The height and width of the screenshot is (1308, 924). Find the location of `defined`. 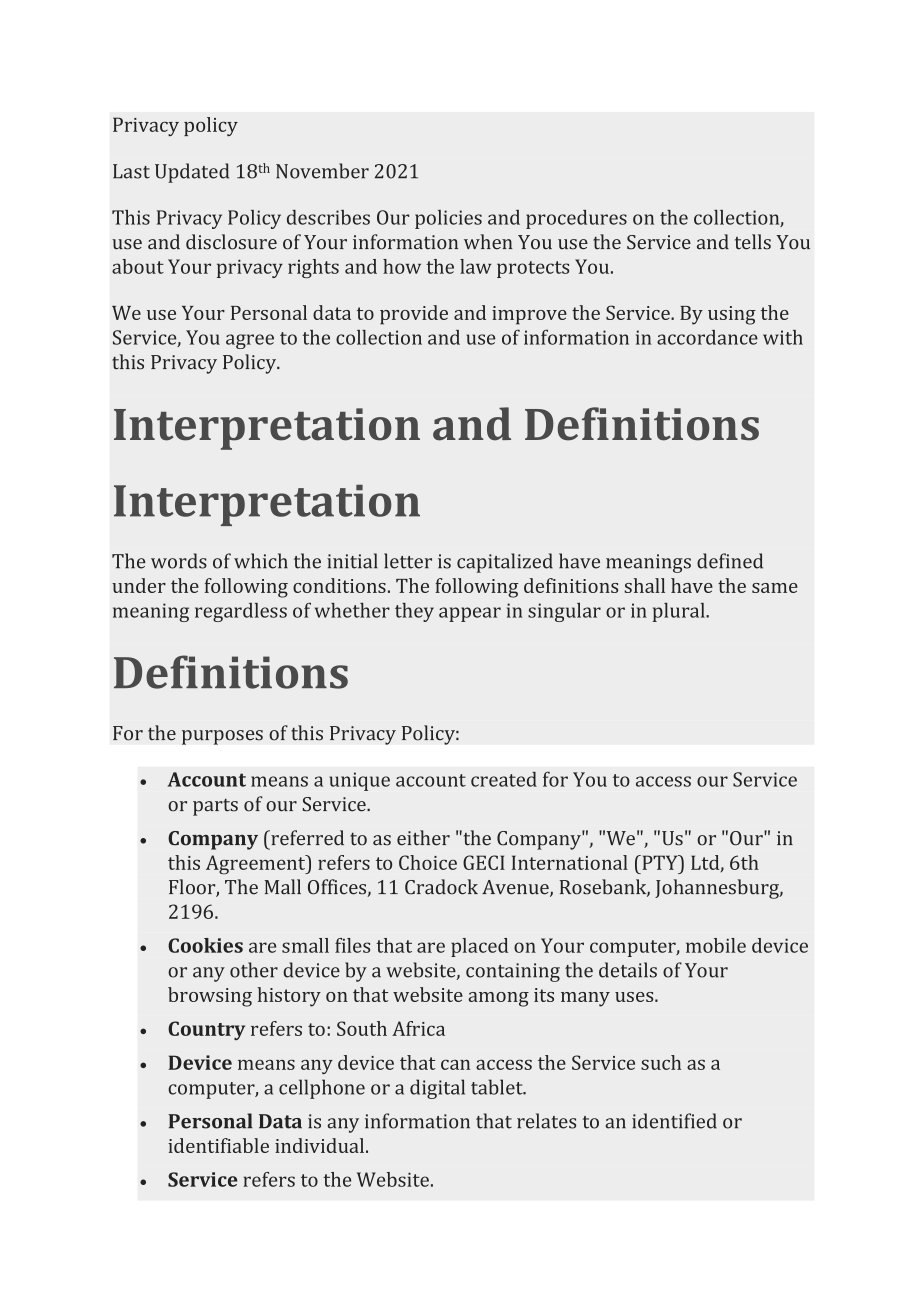

defined is located at coordinates (730, 561).
